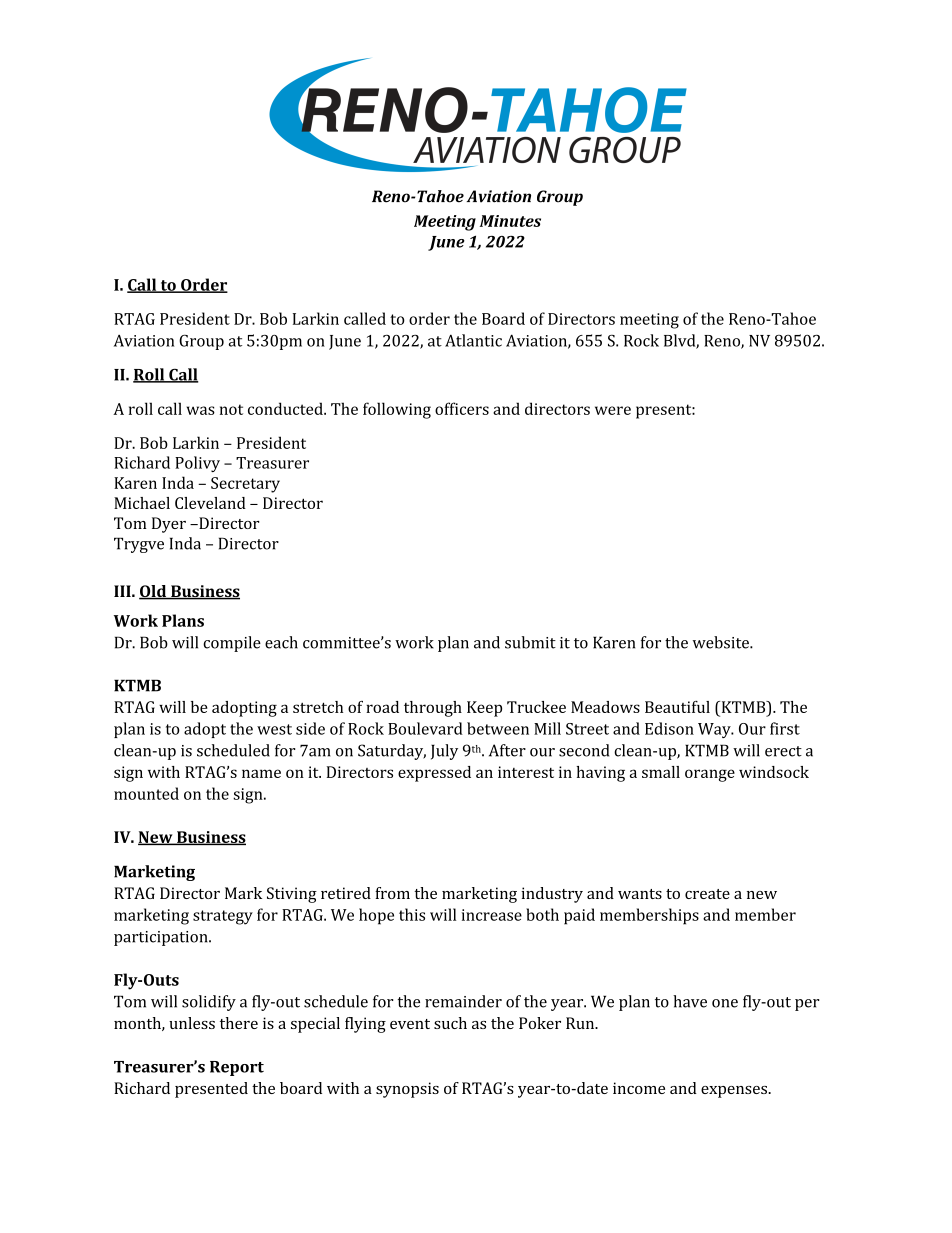 This screenshot has width=952, height=1233. Describe the element at coordinates (530, 642) in the screenshot. I see `submit` at that location.
